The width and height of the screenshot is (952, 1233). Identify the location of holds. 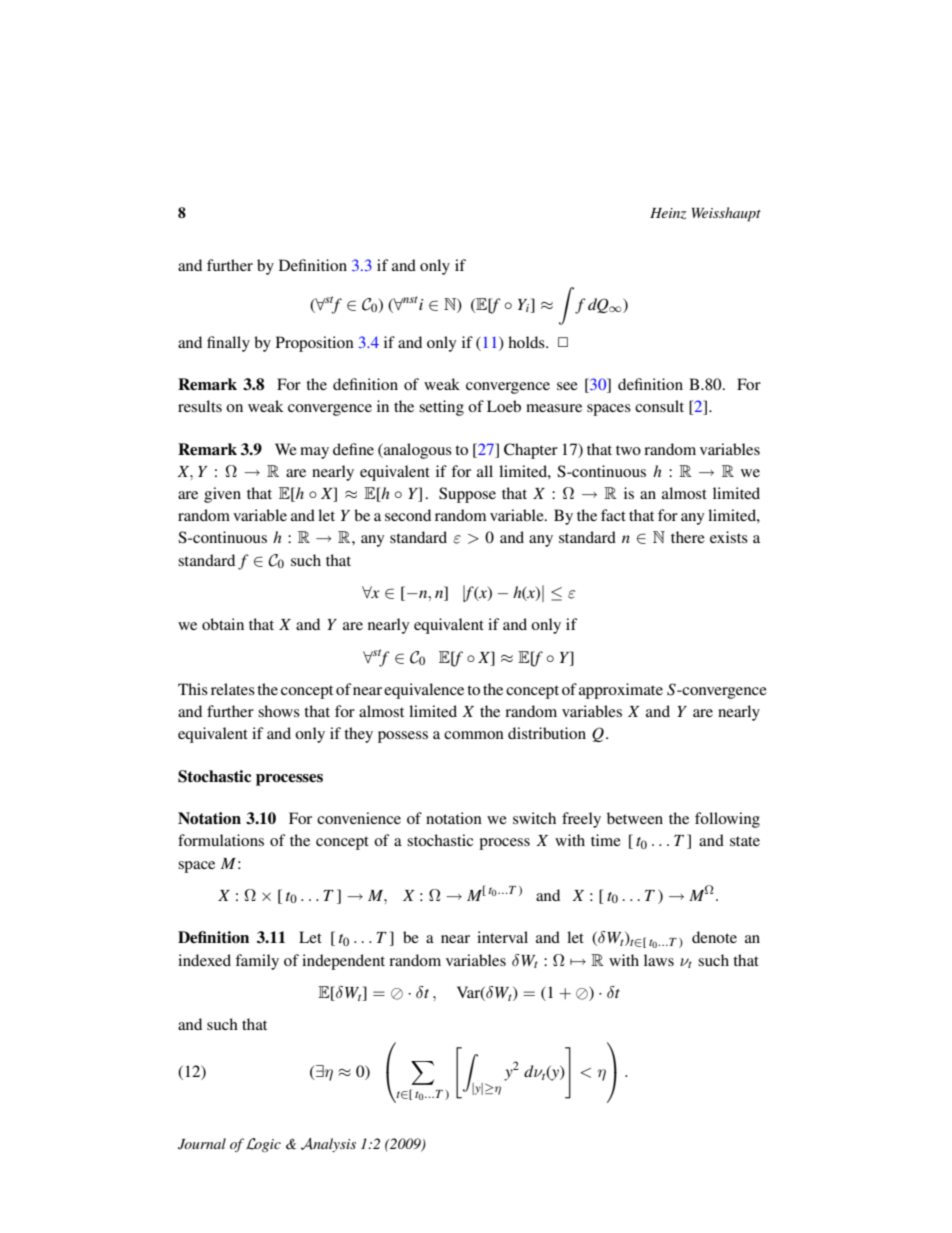
(527, 342).
